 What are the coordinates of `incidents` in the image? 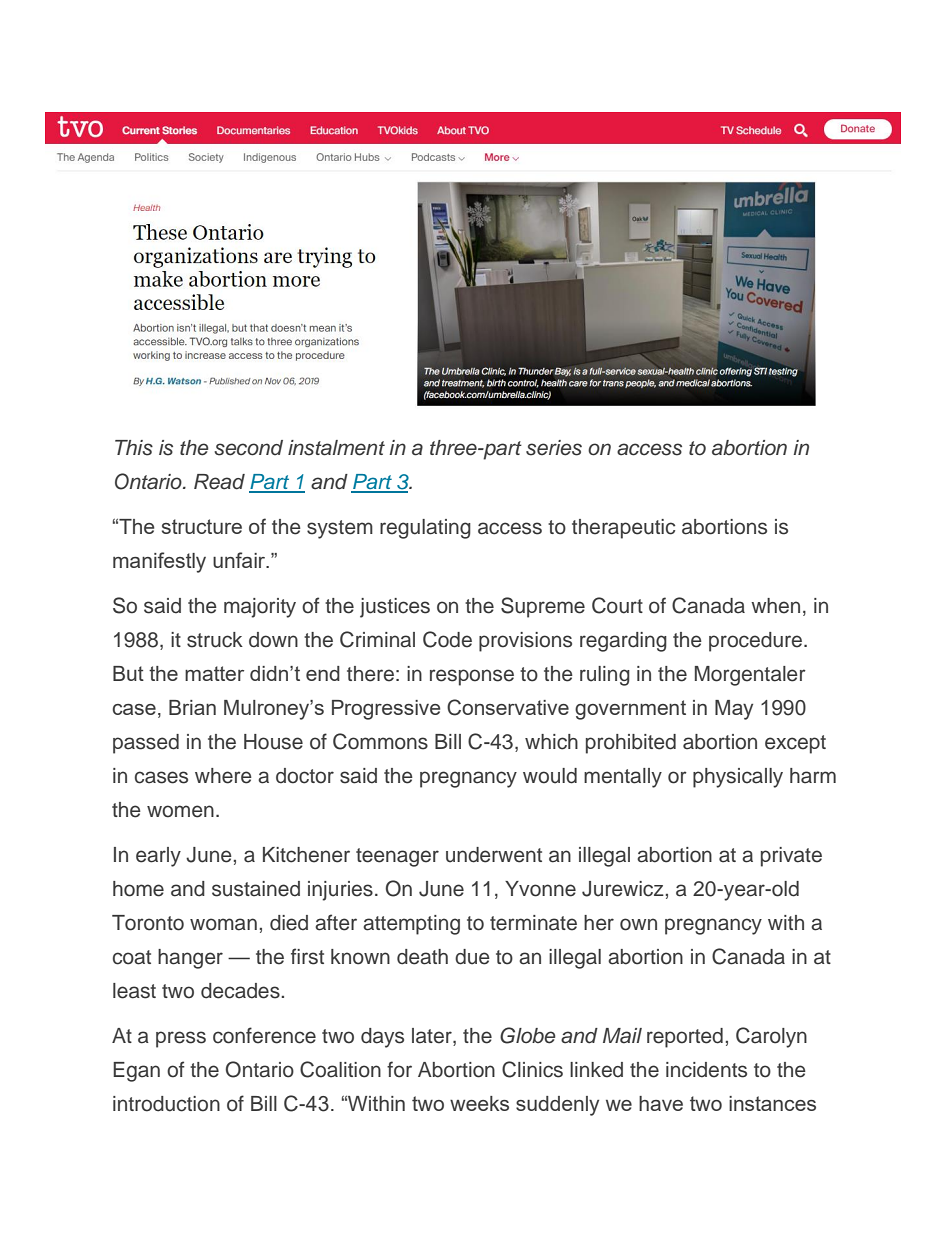 It's located at (706, 1070).
